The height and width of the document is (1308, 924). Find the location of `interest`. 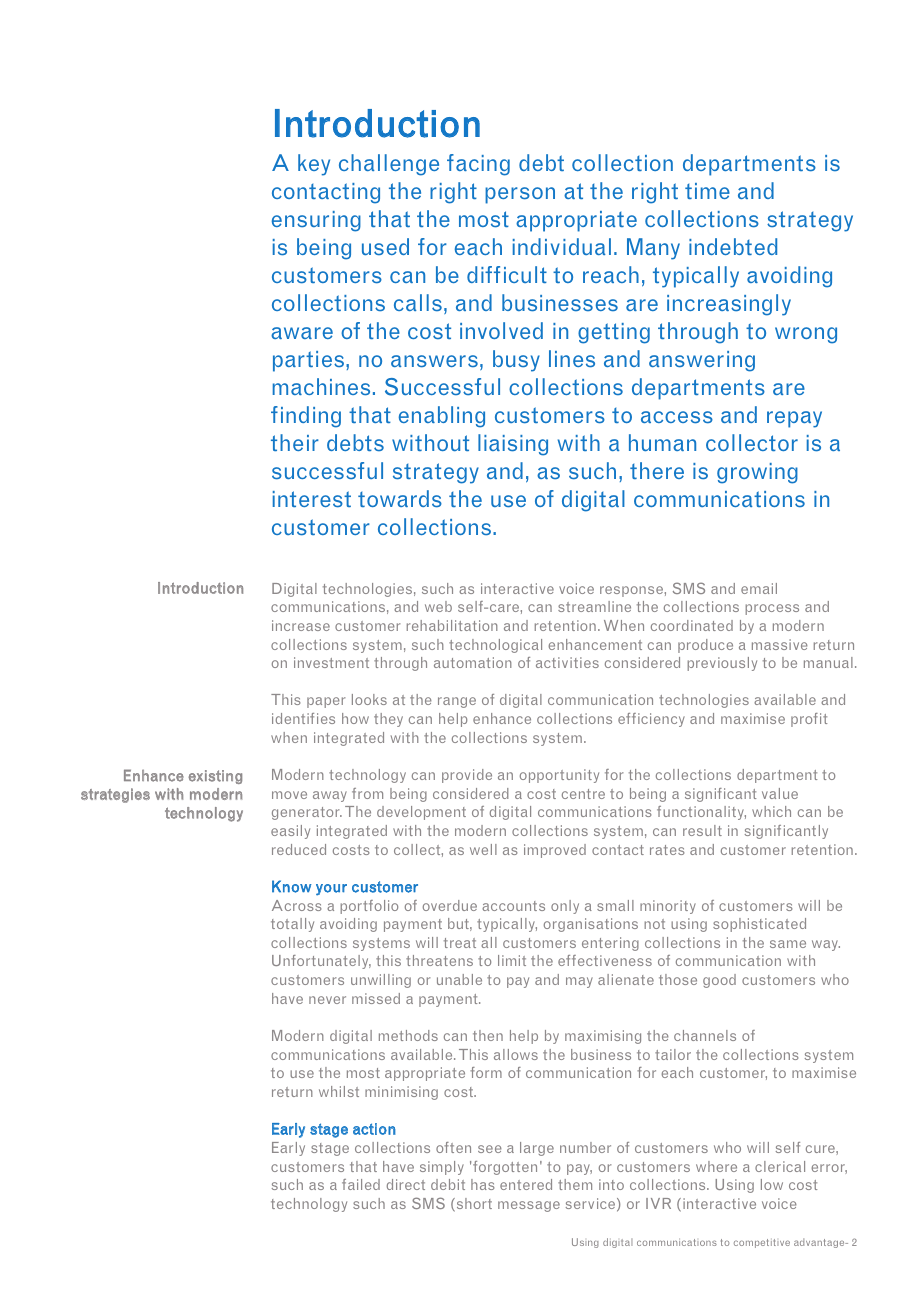

interest is located at coordinates (312, 499).
